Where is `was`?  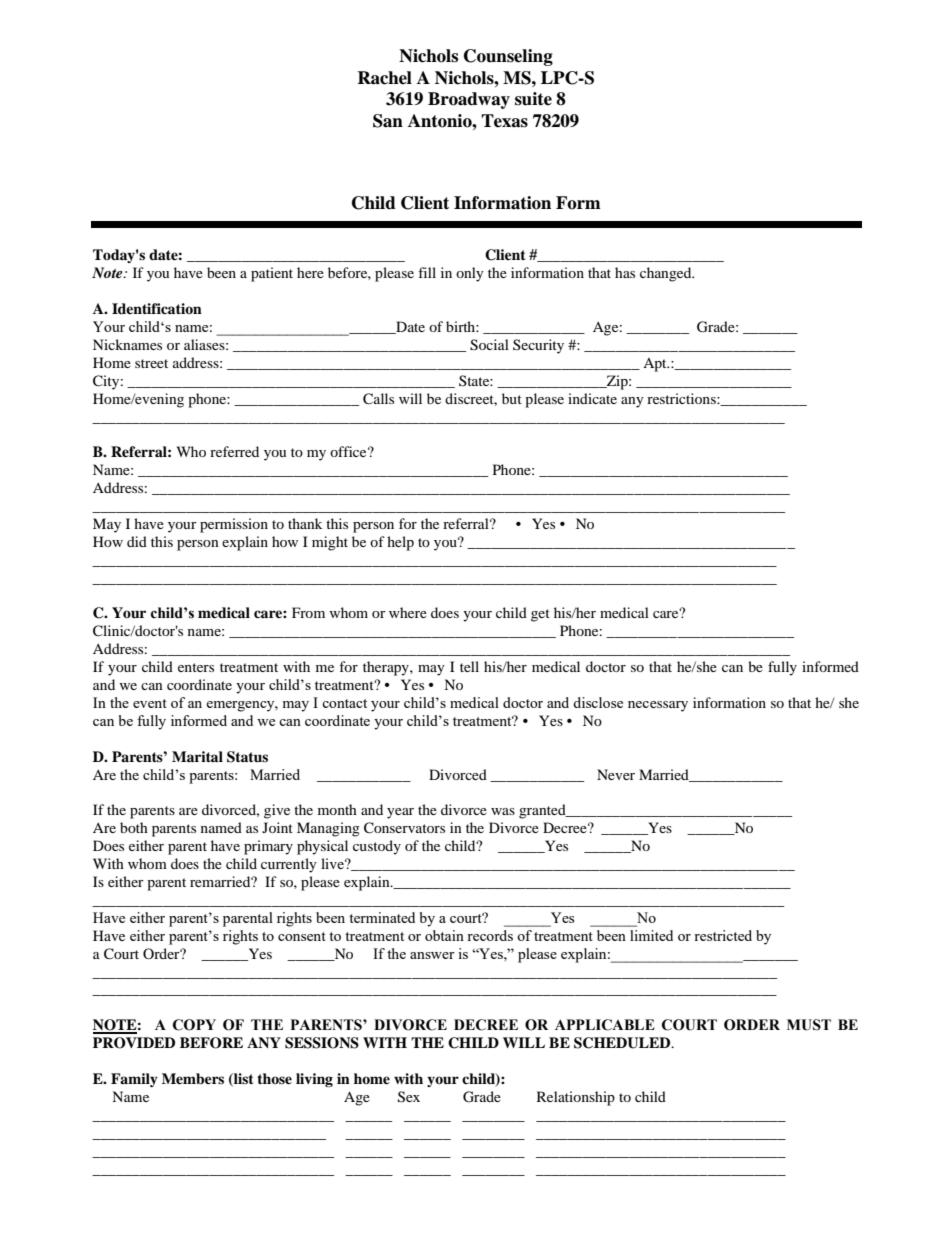
was is located at coordinates (503, 811).
